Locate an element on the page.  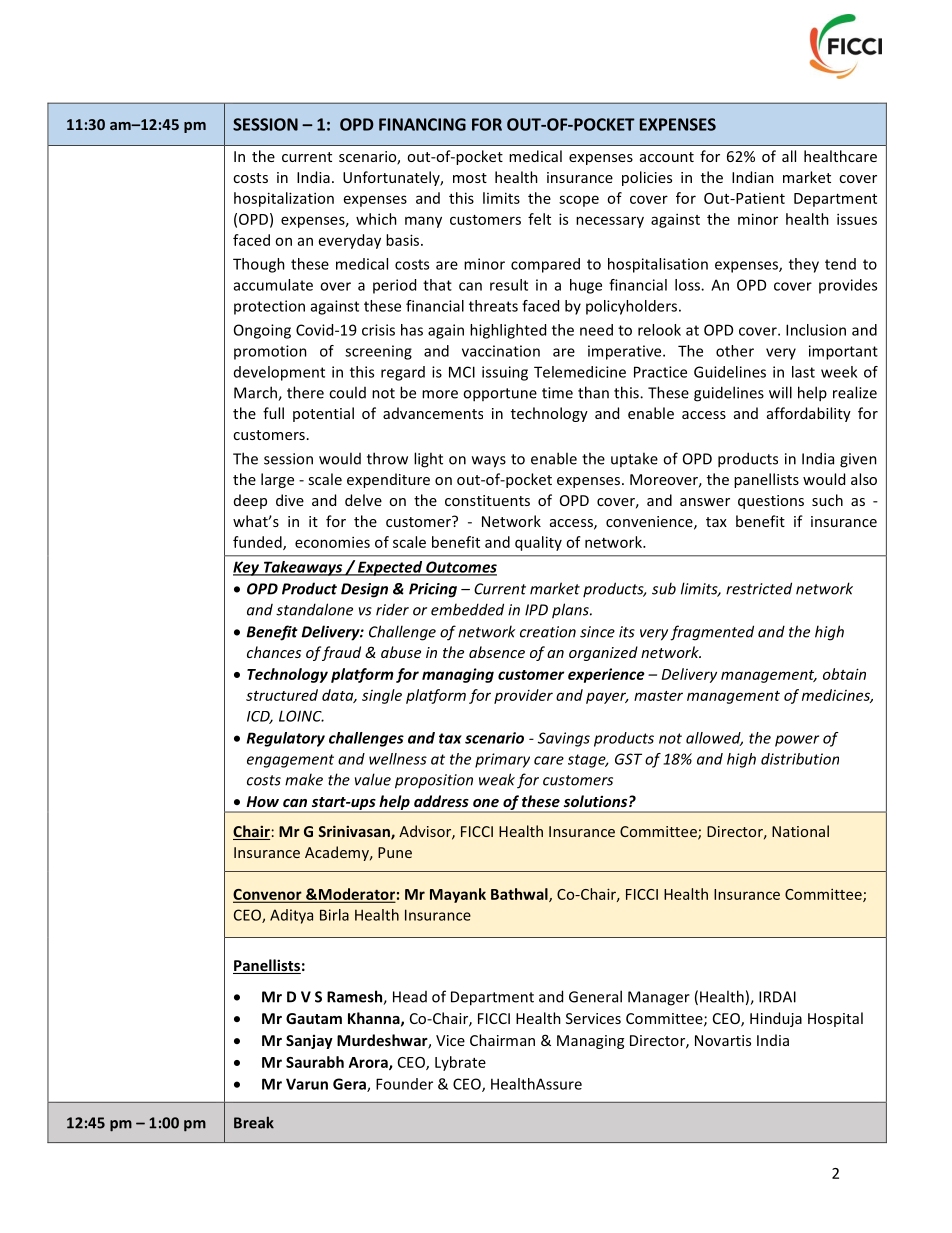
standalone is located at coordinates (314, 609).
